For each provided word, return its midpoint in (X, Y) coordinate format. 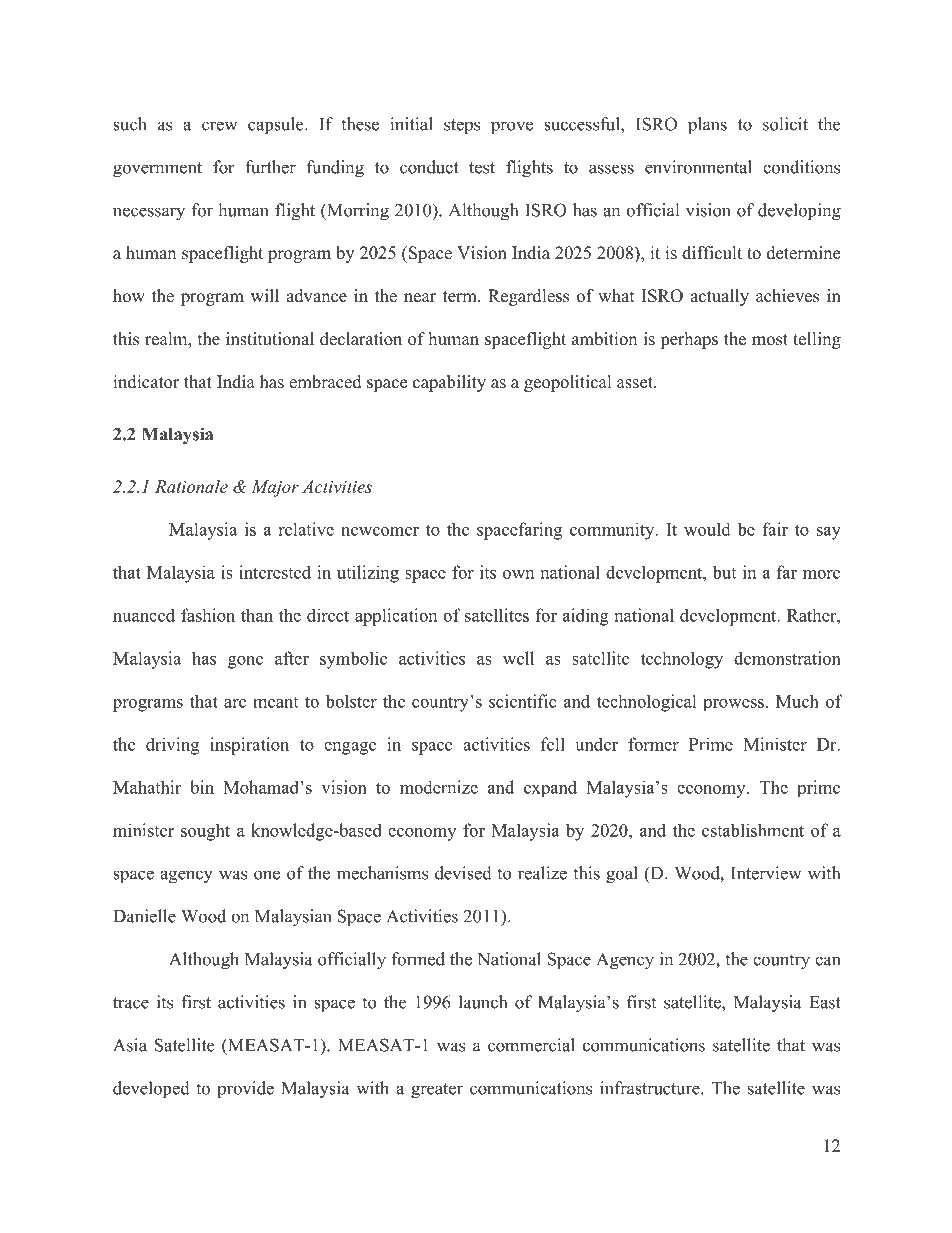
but (724, 572)
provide (245, 1089)
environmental (698, 167)
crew (220, 126)
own (518, 574)
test (482, 168)
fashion (208, 615)
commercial (531, 1045)
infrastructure (651, 1088)
